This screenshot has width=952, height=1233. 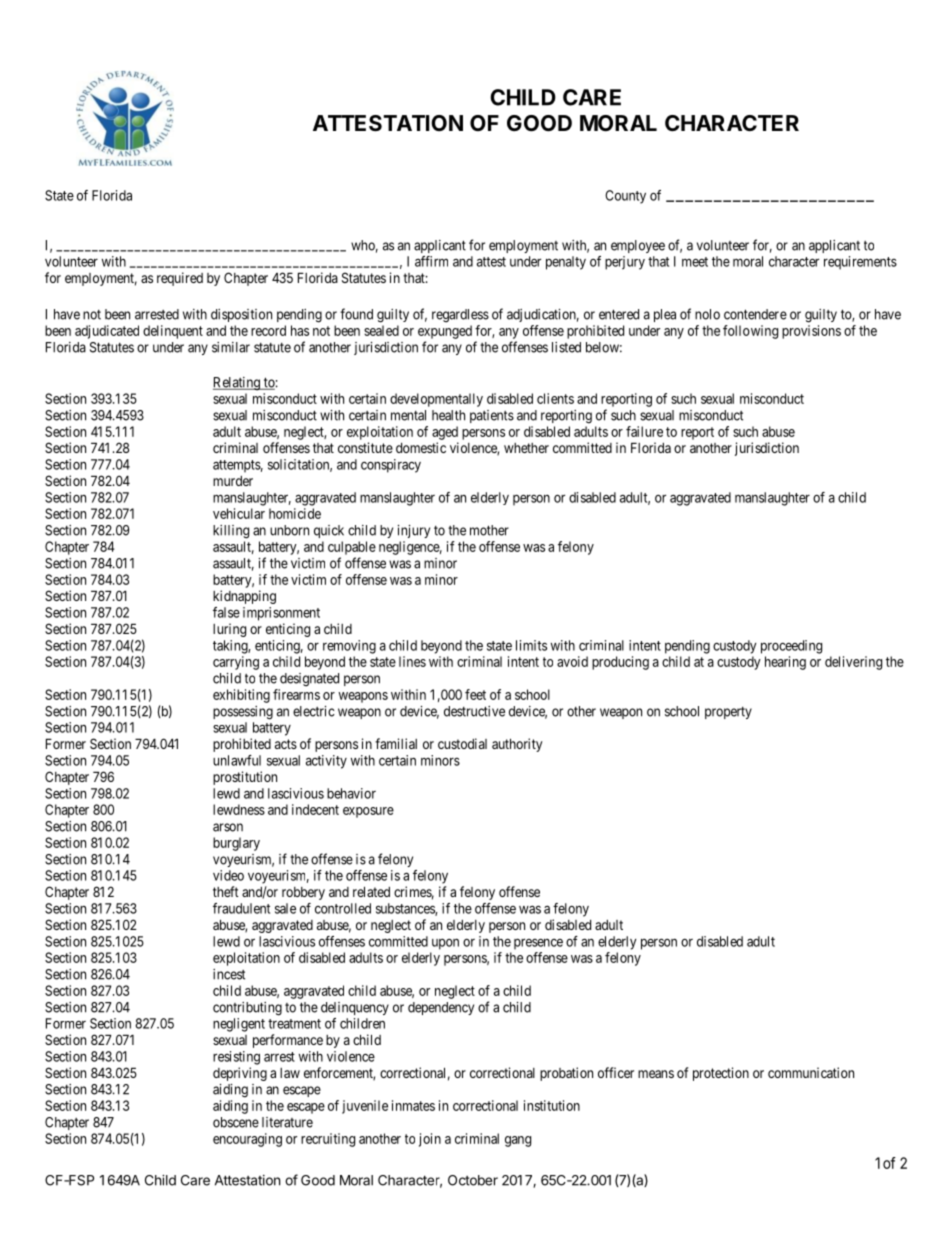 What do you see at coordinates (241, 696) in the screenshot?
I see `exhibiting` at bounding box center [241, 696].
